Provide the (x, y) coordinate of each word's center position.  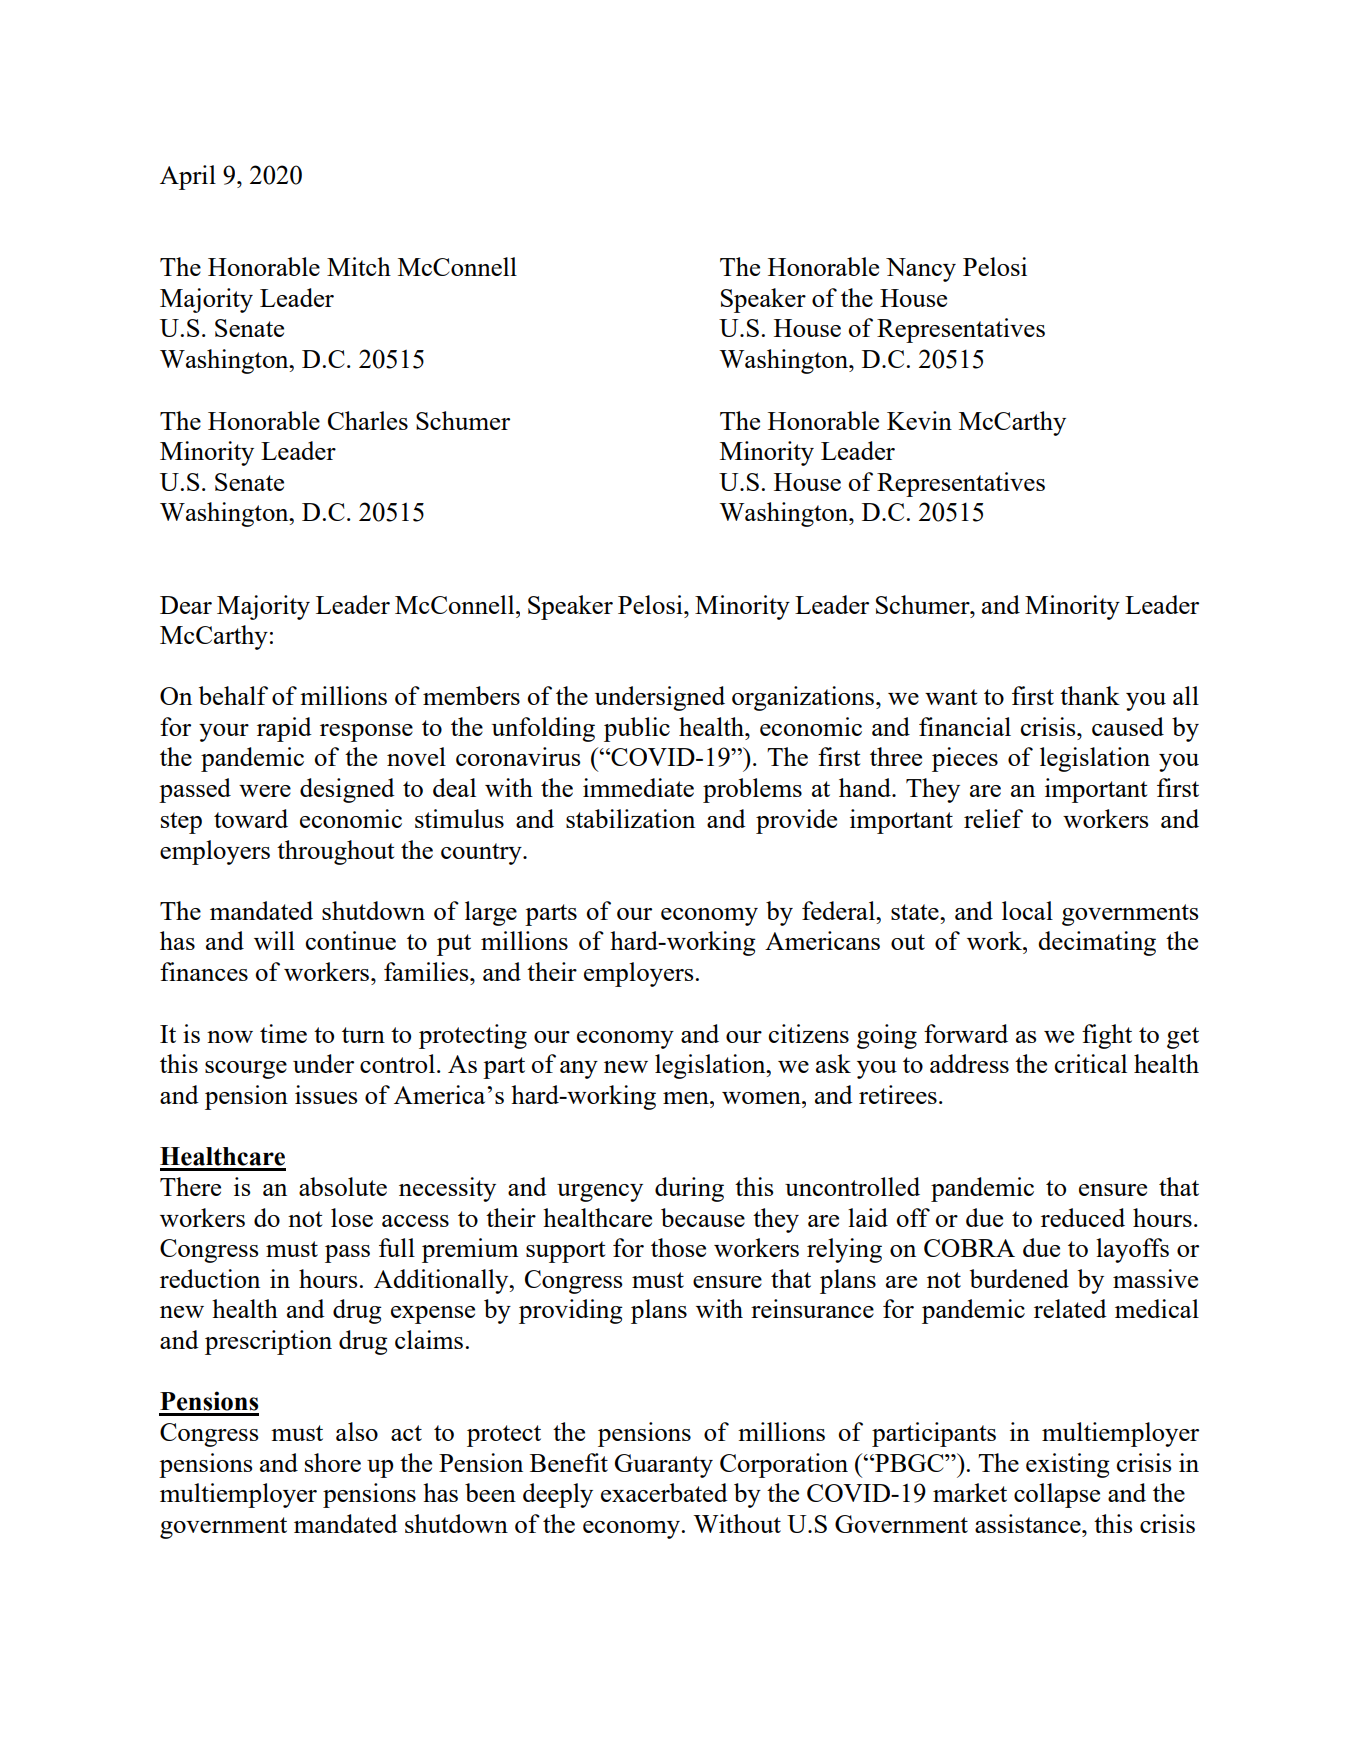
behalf (233, 695)
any (579, 1070)
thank (1090, 695)
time (283, 1033)
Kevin (919, 420)
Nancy (921, 270)
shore (333, 1462)
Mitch (359, 266)
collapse (1057, 1495)
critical (1091, 1063)
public (637, 729)
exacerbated (664, 1492)
